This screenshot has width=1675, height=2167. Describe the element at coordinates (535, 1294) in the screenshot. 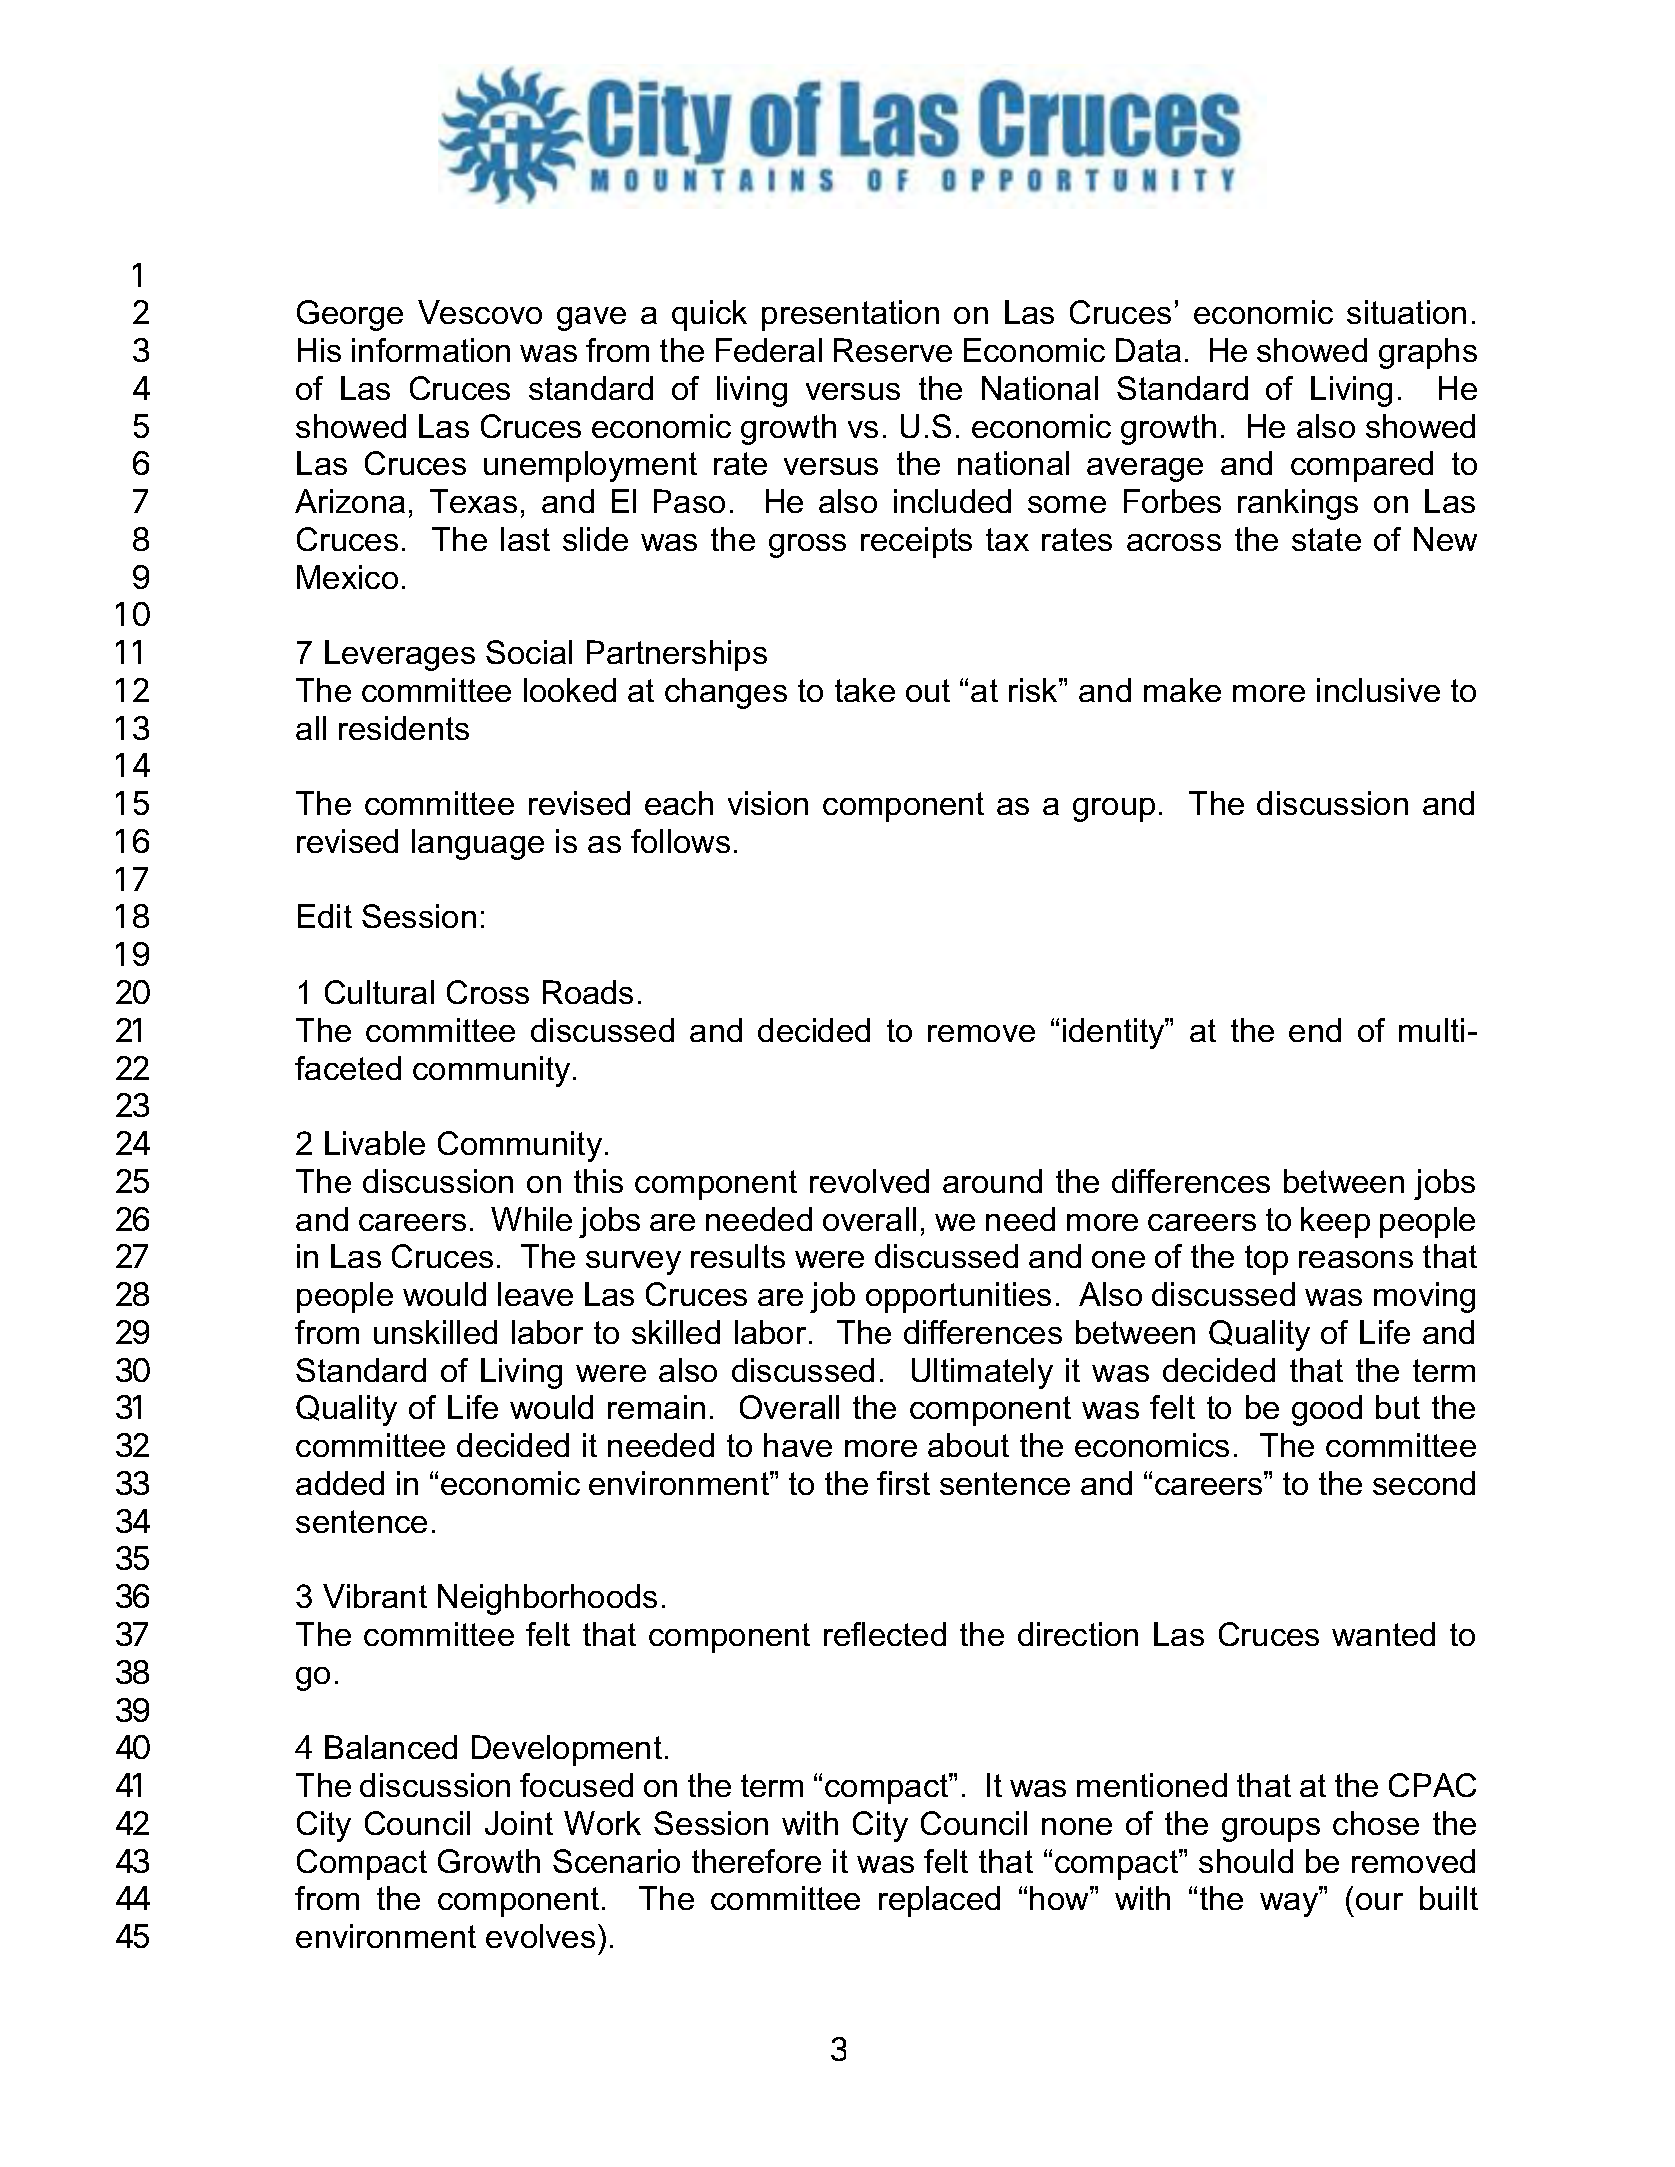

I see `leave` at that location.
